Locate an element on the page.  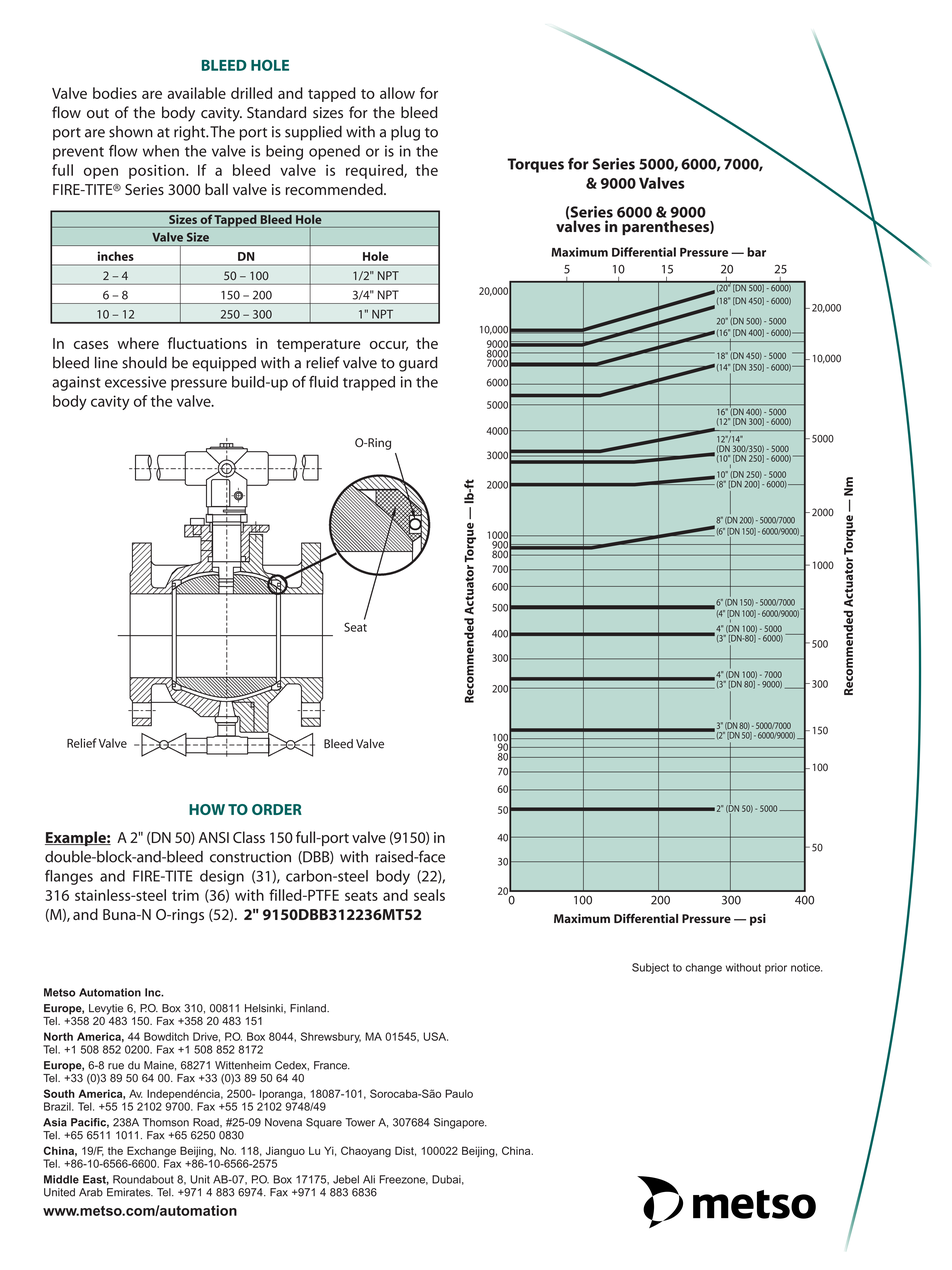
guard is located at coordinates (418, 364).
